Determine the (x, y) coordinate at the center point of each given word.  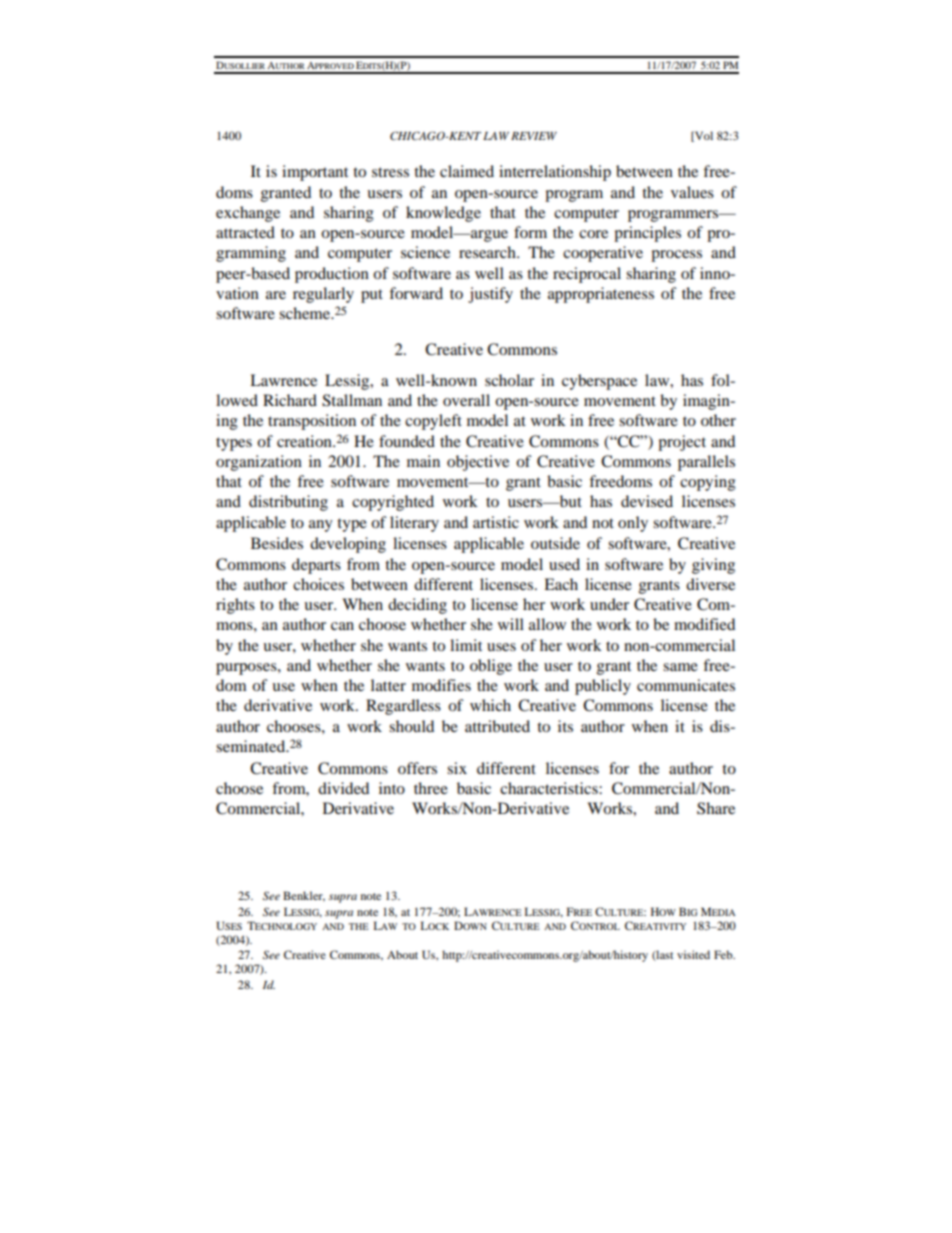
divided (343, 788)
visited (693, 954)
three (431, 788)
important (315, 173)
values (692, 192)
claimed (467, 171)
